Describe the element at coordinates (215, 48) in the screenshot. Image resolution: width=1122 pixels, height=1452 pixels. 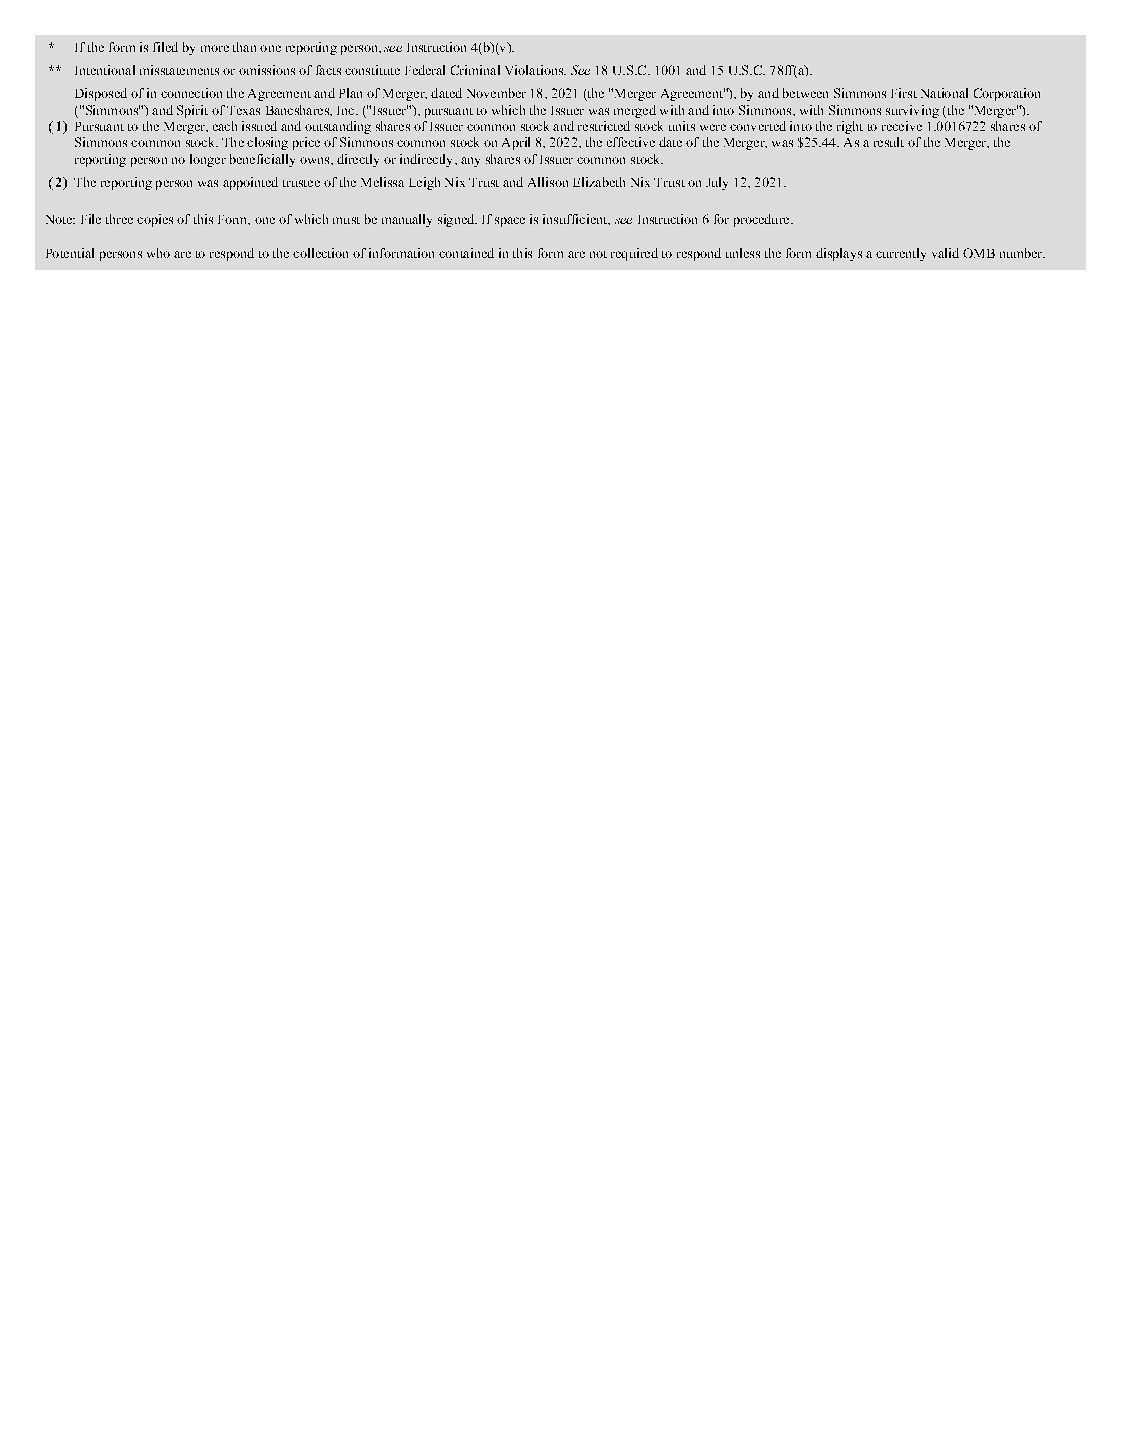
I see `more` at that location.
